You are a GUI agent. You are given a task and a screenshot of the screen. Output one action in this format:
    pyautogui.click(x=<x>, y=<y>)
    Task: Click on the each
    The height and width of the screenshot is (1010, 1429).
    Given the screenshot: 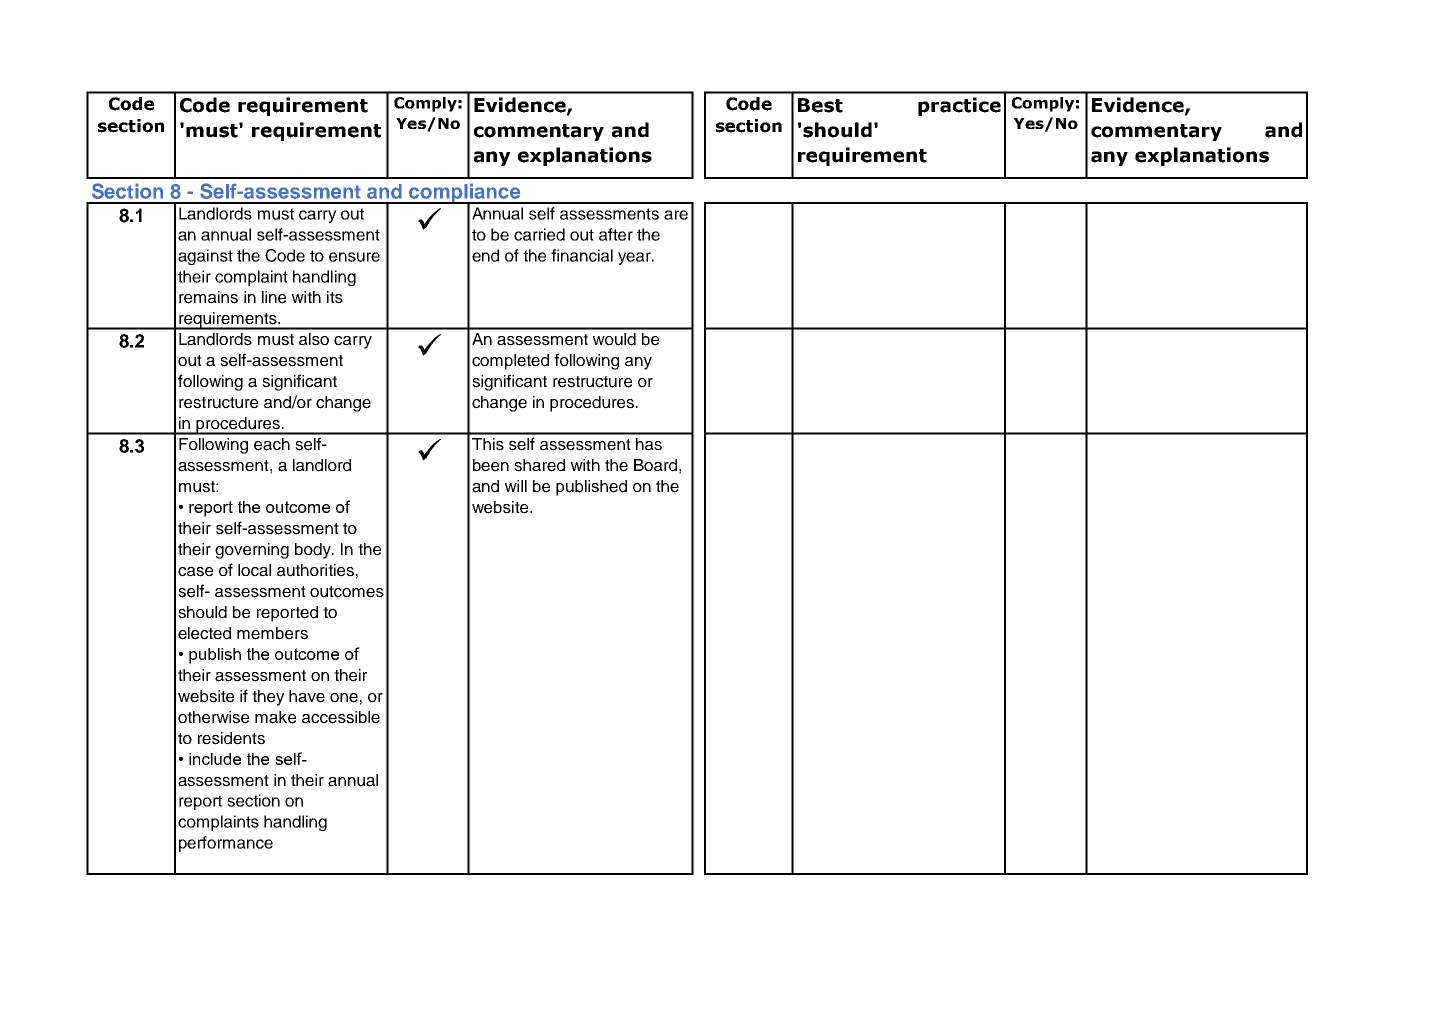 What is the action you would take?
    pyautogui.click(x=272, y=444)
